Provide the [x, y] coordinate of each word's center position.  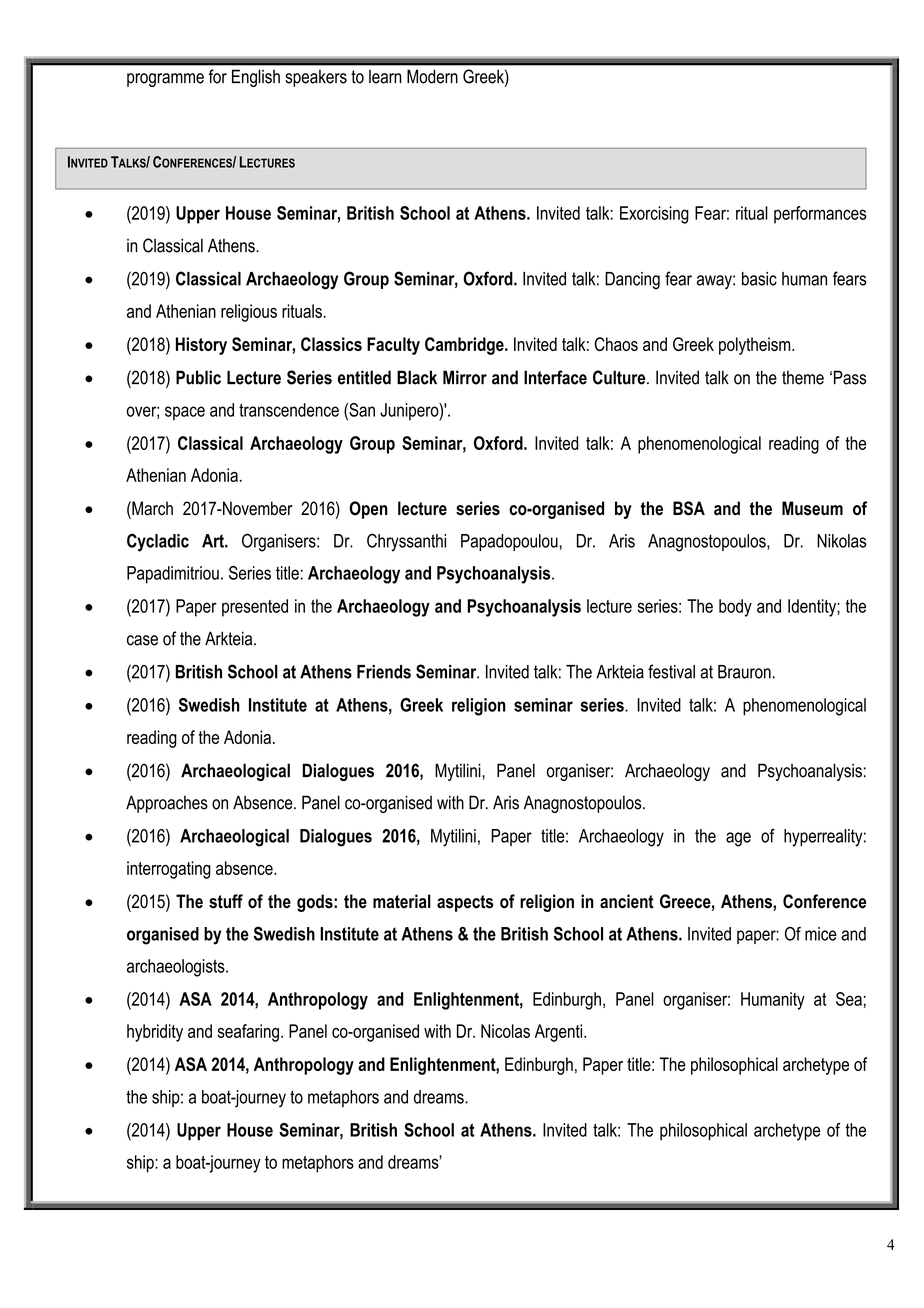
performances [820, 215]
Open [368, 510]
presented [255, 608]
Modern [432, 76]
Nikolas [842, 541]
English [256, 78]
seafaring [248, 1033]
